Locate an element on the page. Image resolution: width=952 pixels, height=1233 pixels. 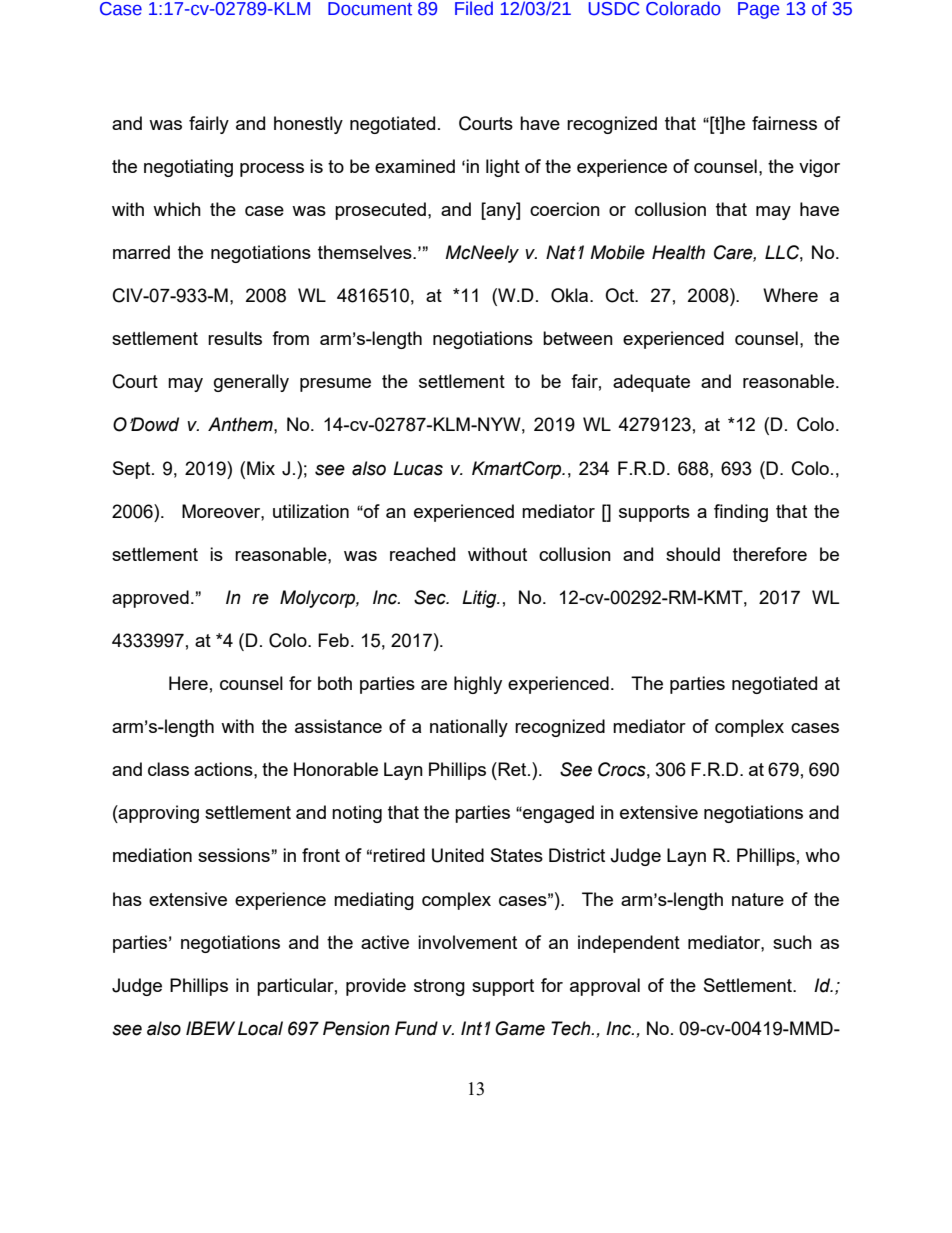
Mix is located at coordinates (261, 468).
